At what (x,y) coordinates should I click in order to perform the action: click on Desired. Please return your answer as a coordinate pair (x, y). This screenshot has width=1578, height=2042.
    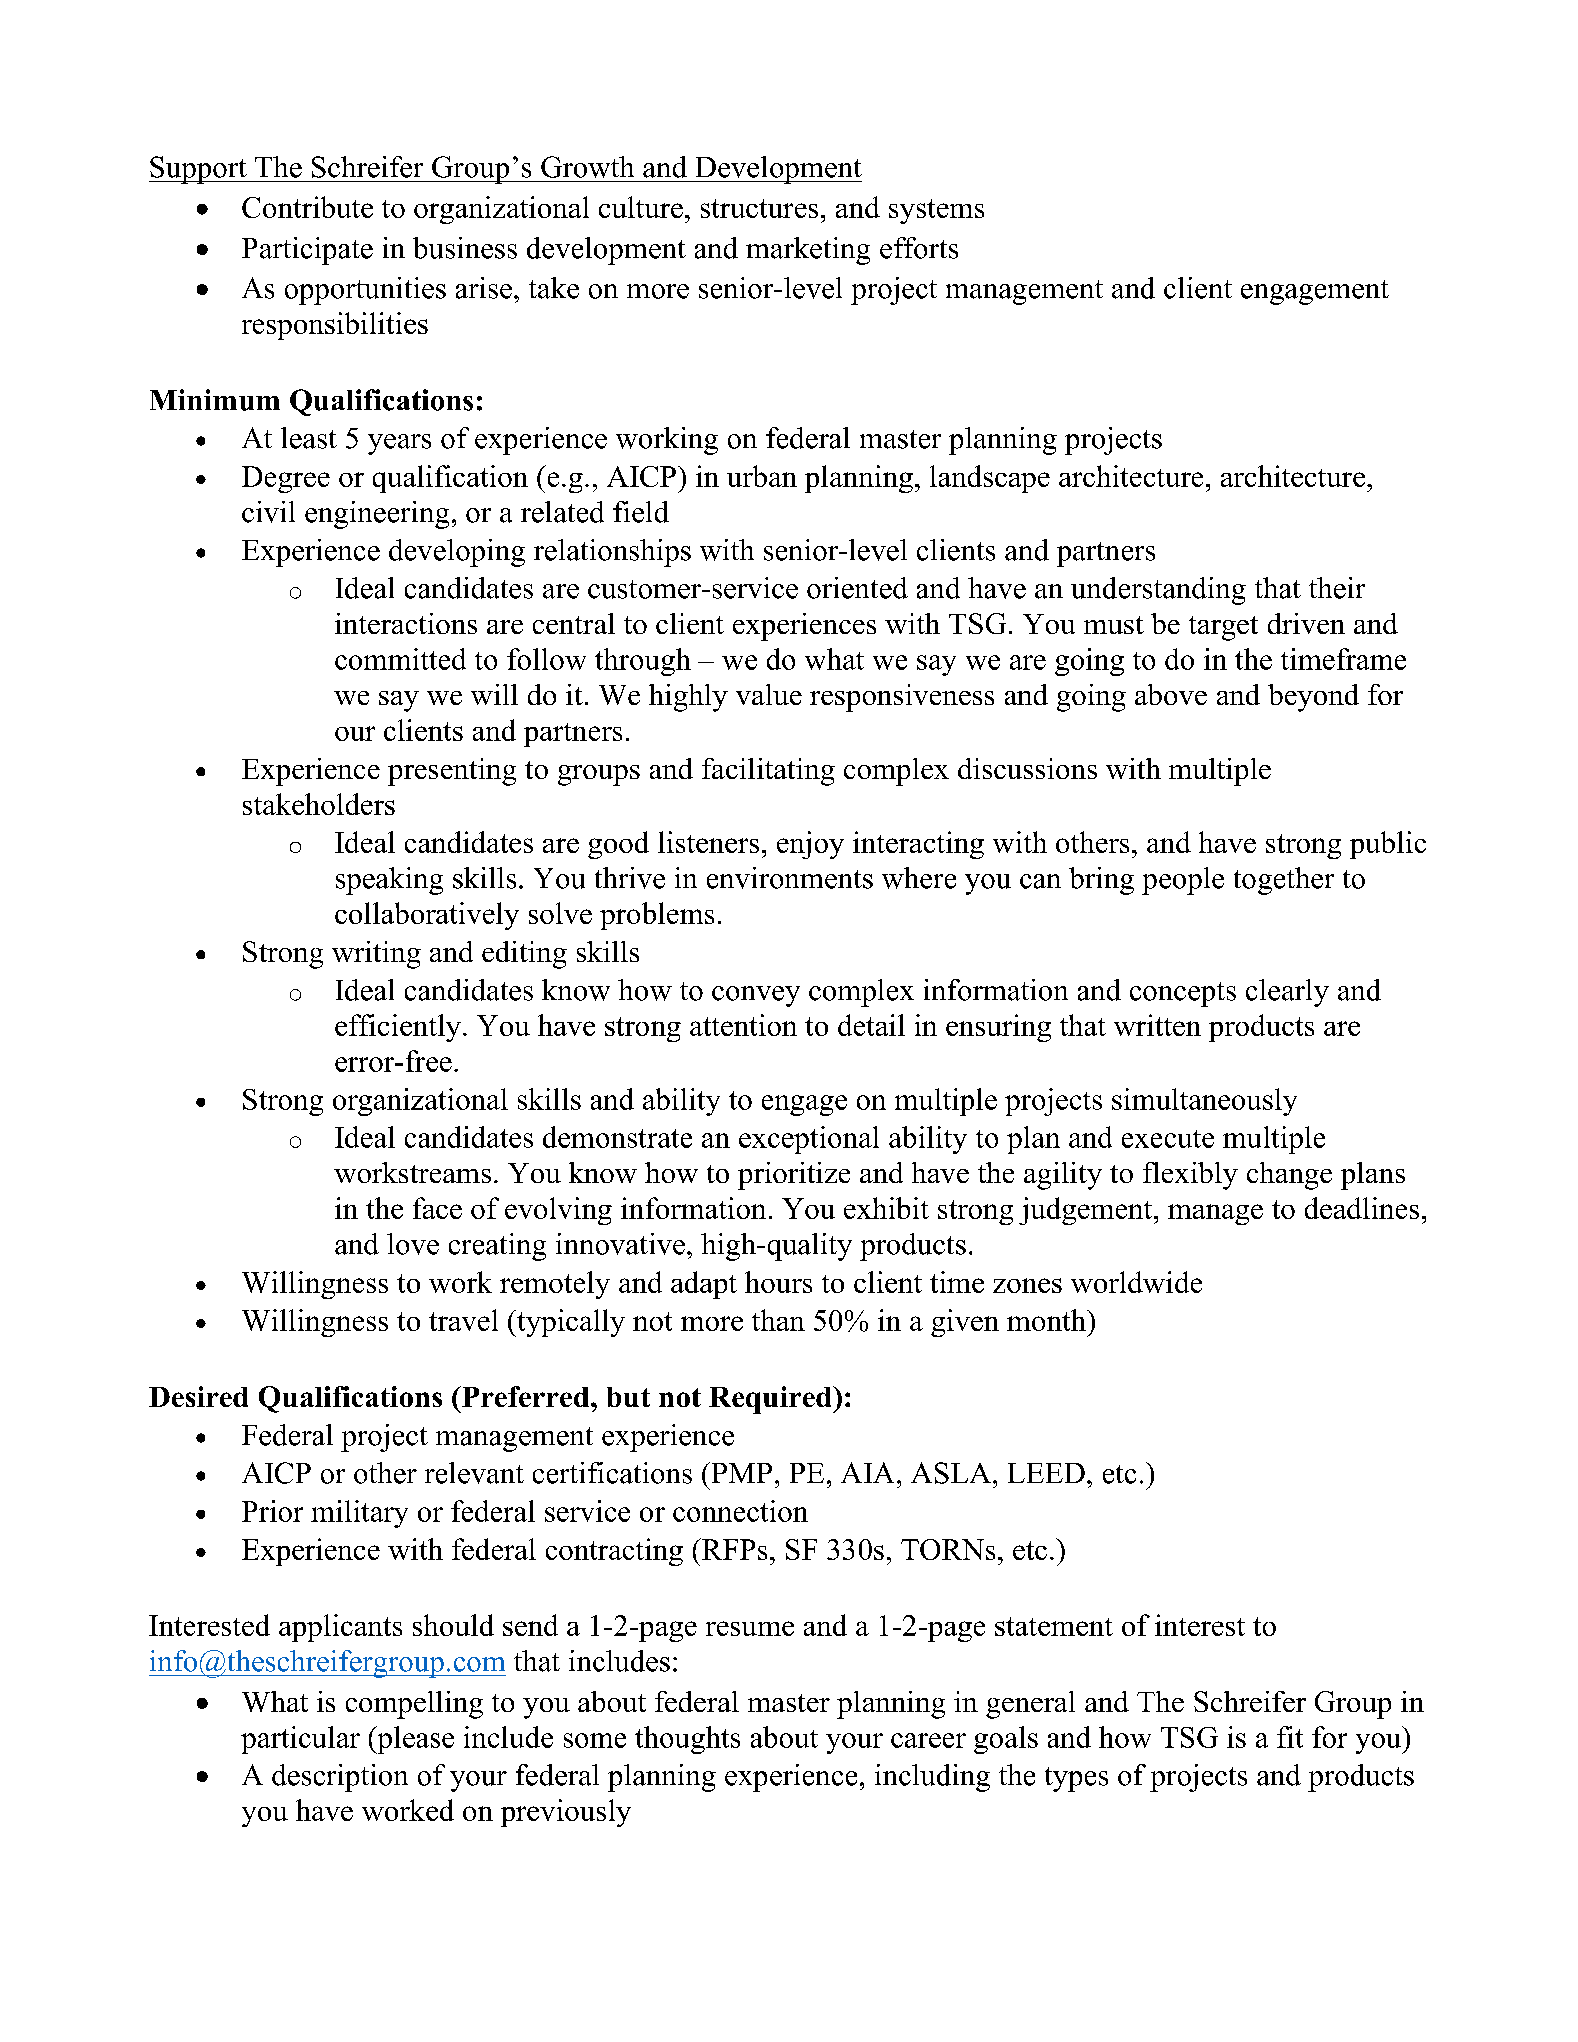
    Looking at the image, I should click on (198, 1396).
